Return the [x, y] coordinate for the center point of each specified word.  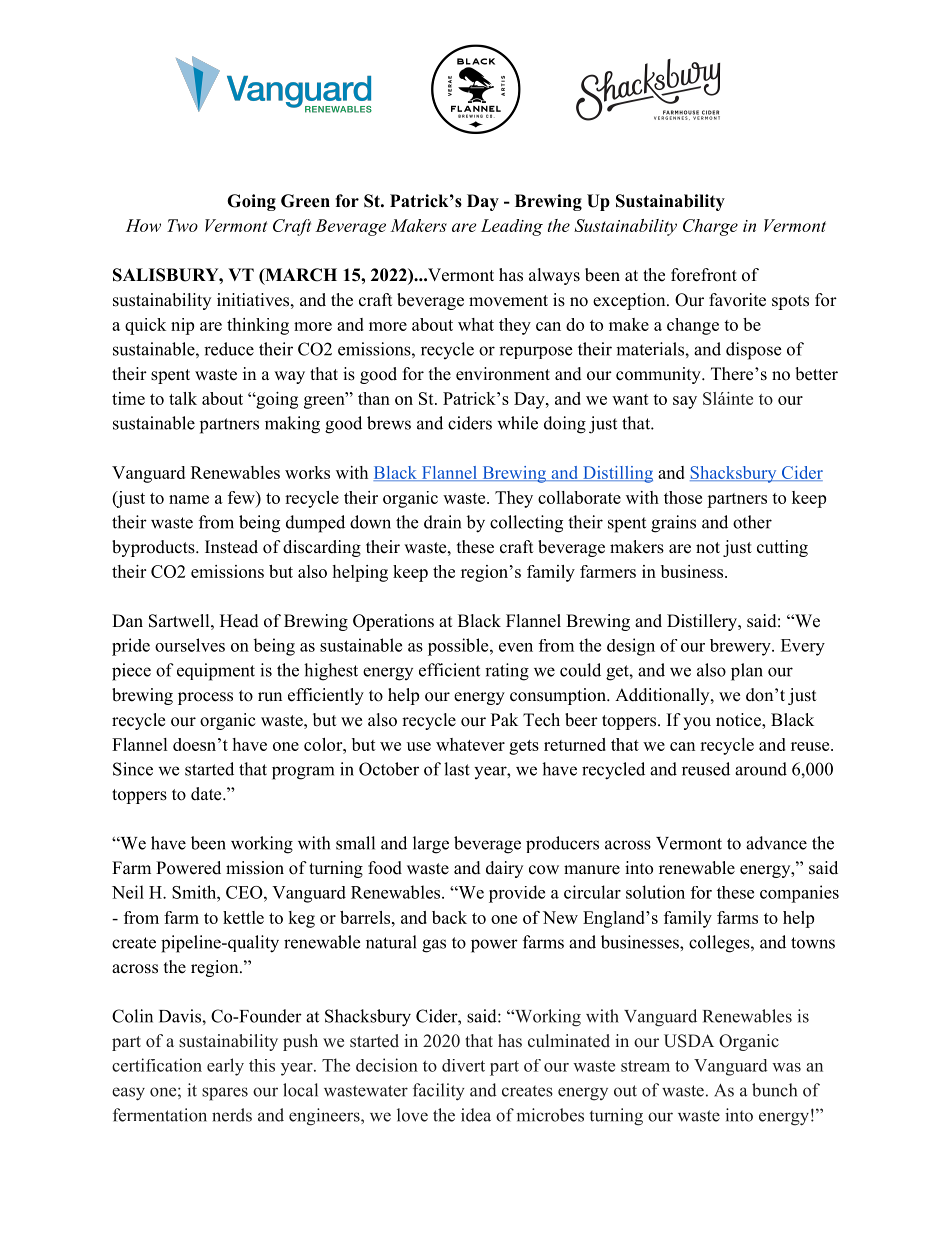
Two [182, 225]
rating [507, 672]
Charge [710, 227]
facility [439, 1092]
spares [225, 1094]
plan [747, 672]
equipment [216, 672]
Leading [512, 227]
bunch [774, 1090]
